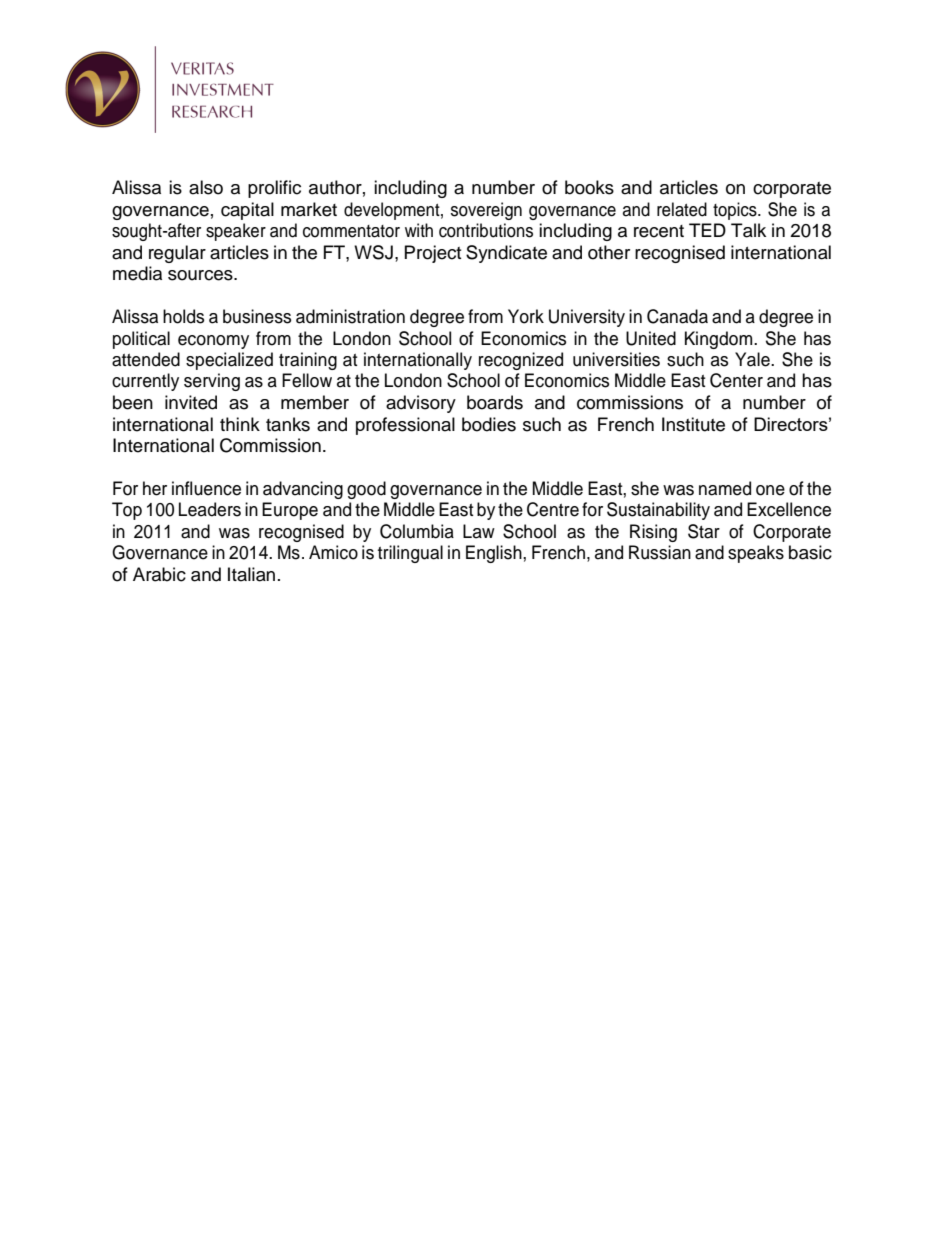  What do you see at coordinates (495, 554) in the document?
I see `English` at bounding box center [495, 554].
